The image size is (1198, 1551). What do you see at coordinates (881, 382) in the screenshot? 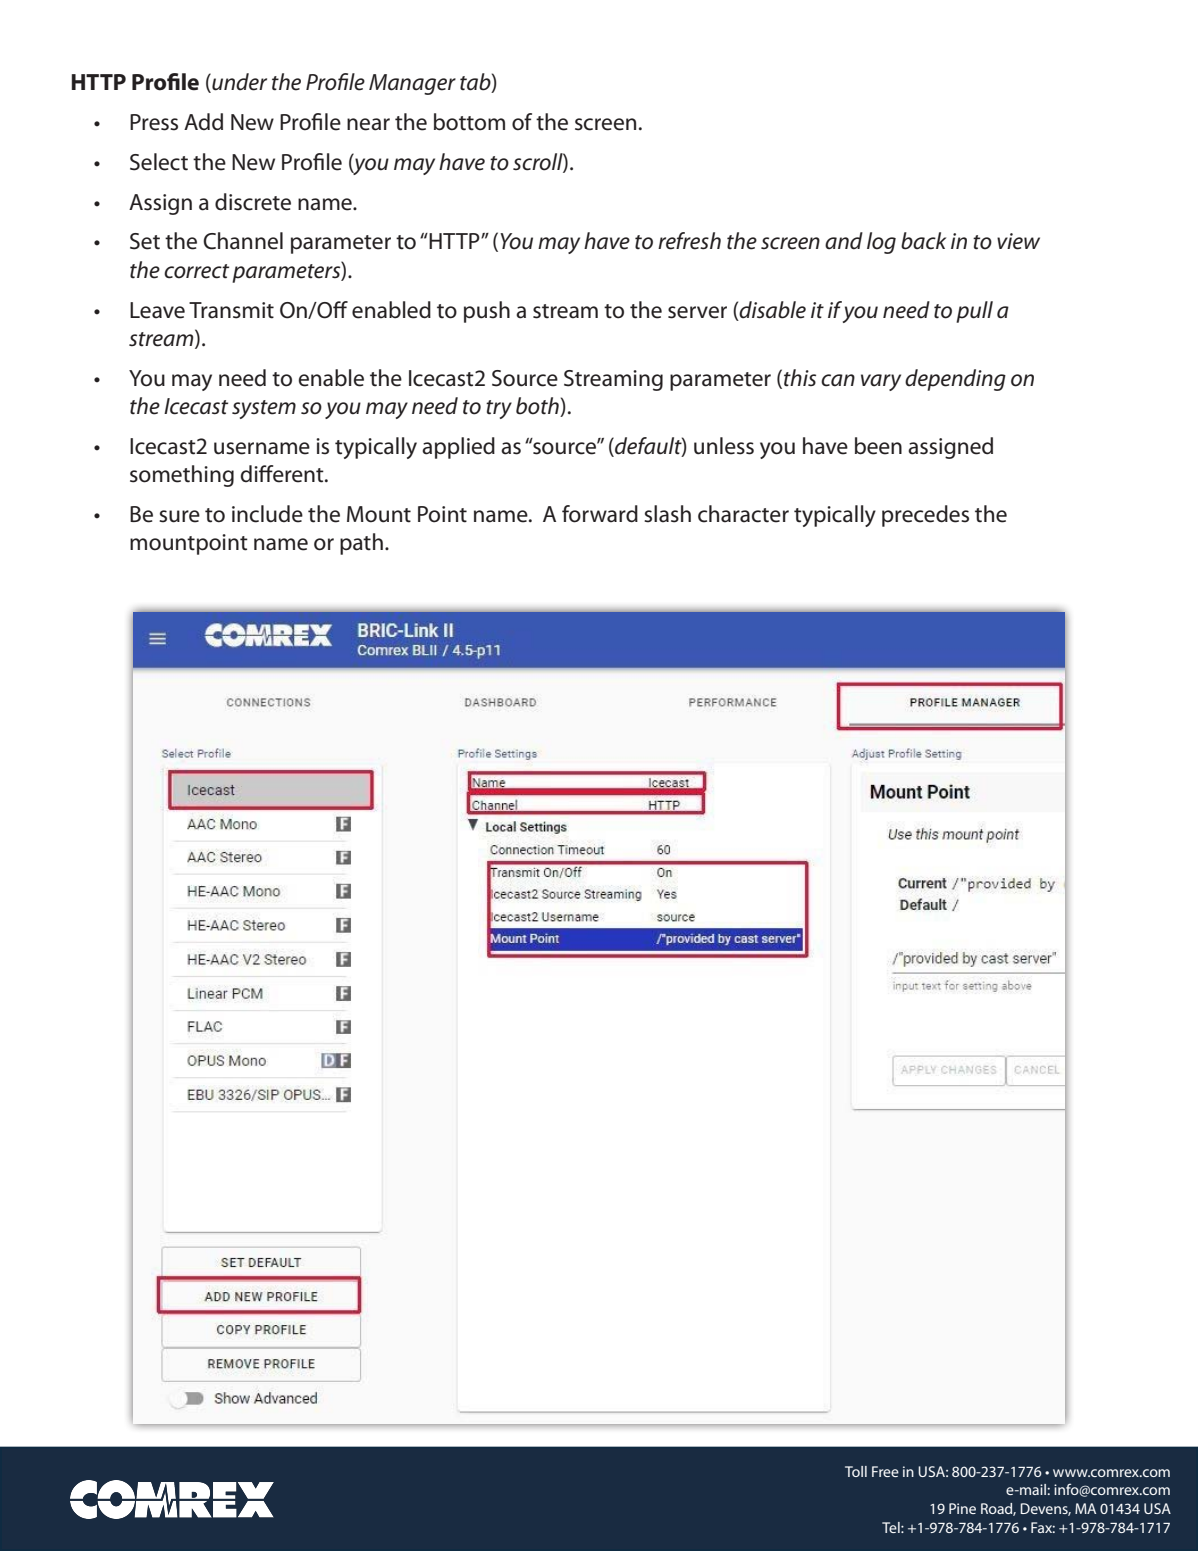
I see `vary` at bounding box center [881, 382].
